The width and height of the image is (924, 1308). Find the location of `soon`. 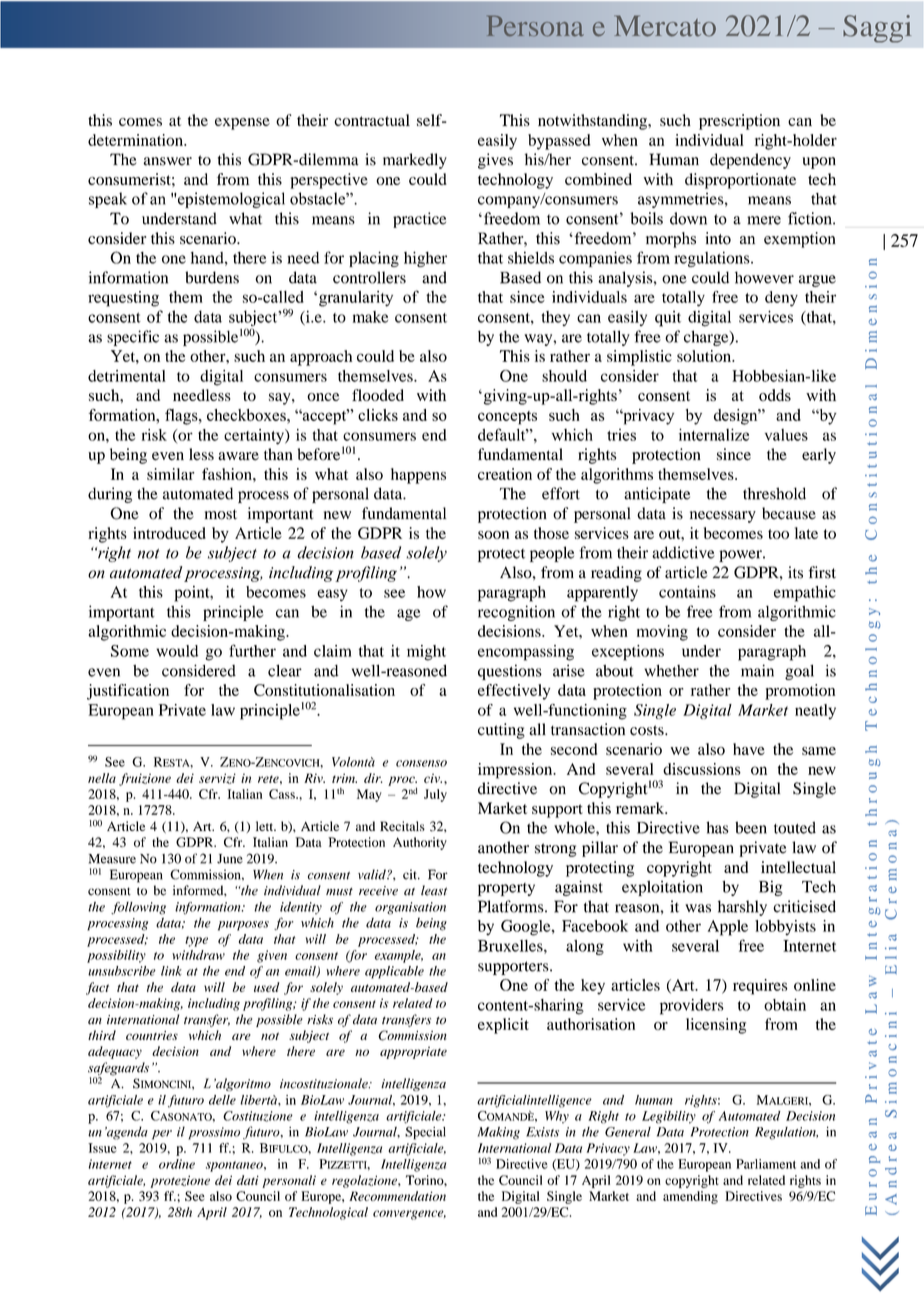

soon is located at coordinates (493, 535).
